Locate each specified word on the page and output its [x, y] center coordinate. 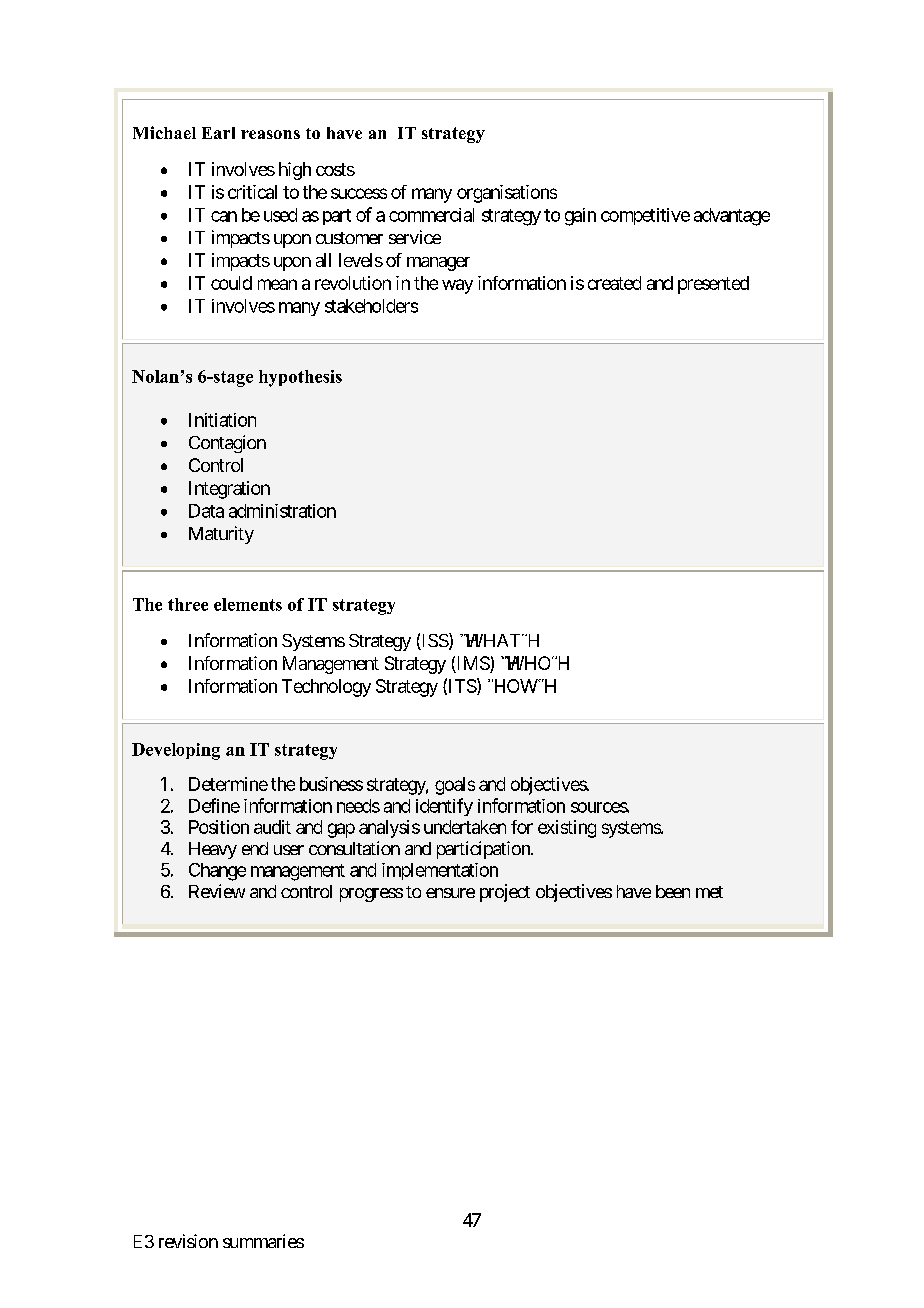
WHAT [493, 640]
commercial [431, 215]
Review [217, 891]
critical [252, 192]
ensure [450, 893]
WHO [529, 663]
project [505, 893]
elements [248, 604]
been [673, 891]
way [457, 286]
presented [713, 285]
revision [188, 1241]
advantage [732, 217]
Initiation [222, 420]
